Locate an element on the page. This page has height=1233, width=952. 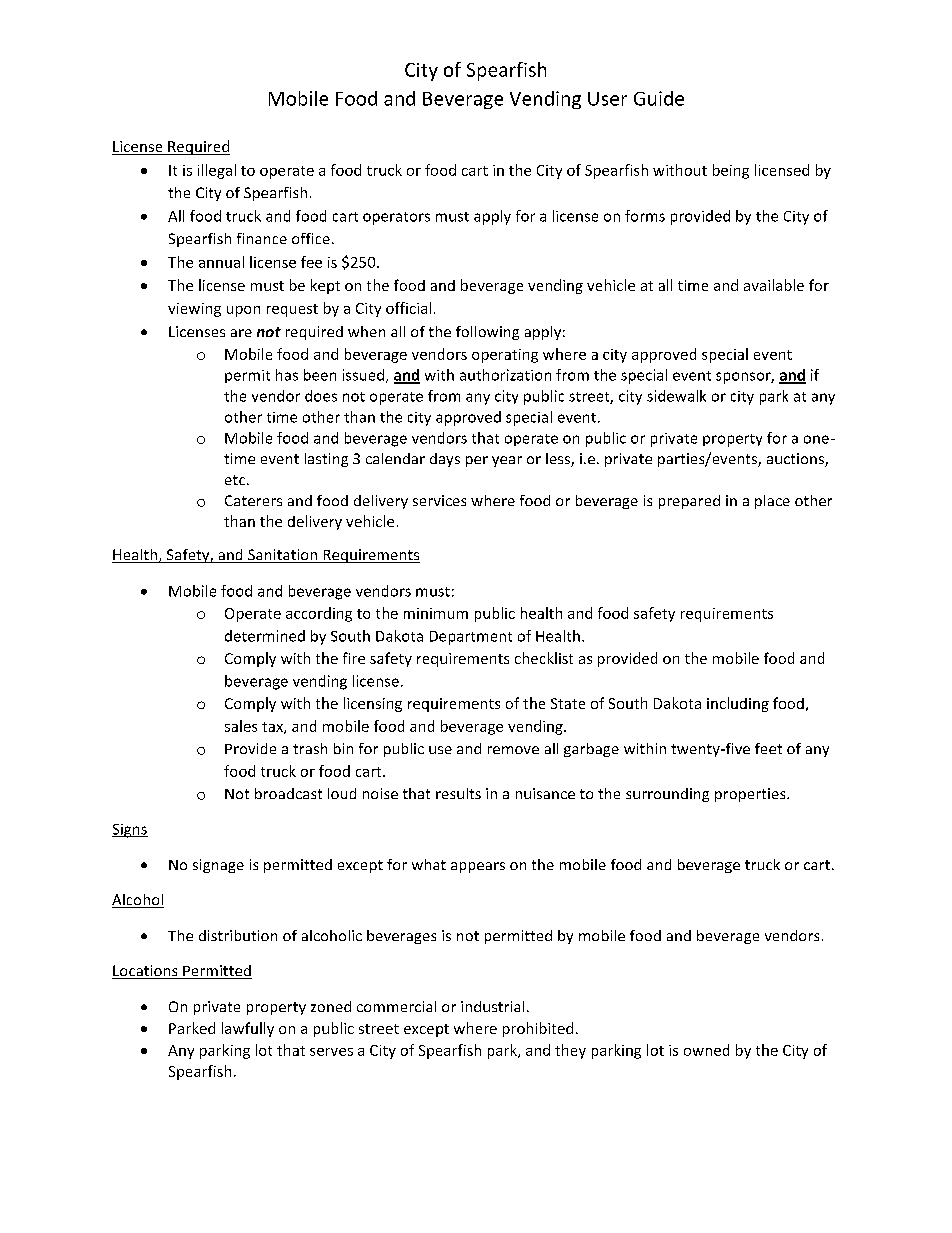
available is located at coordinates (774, 285).
